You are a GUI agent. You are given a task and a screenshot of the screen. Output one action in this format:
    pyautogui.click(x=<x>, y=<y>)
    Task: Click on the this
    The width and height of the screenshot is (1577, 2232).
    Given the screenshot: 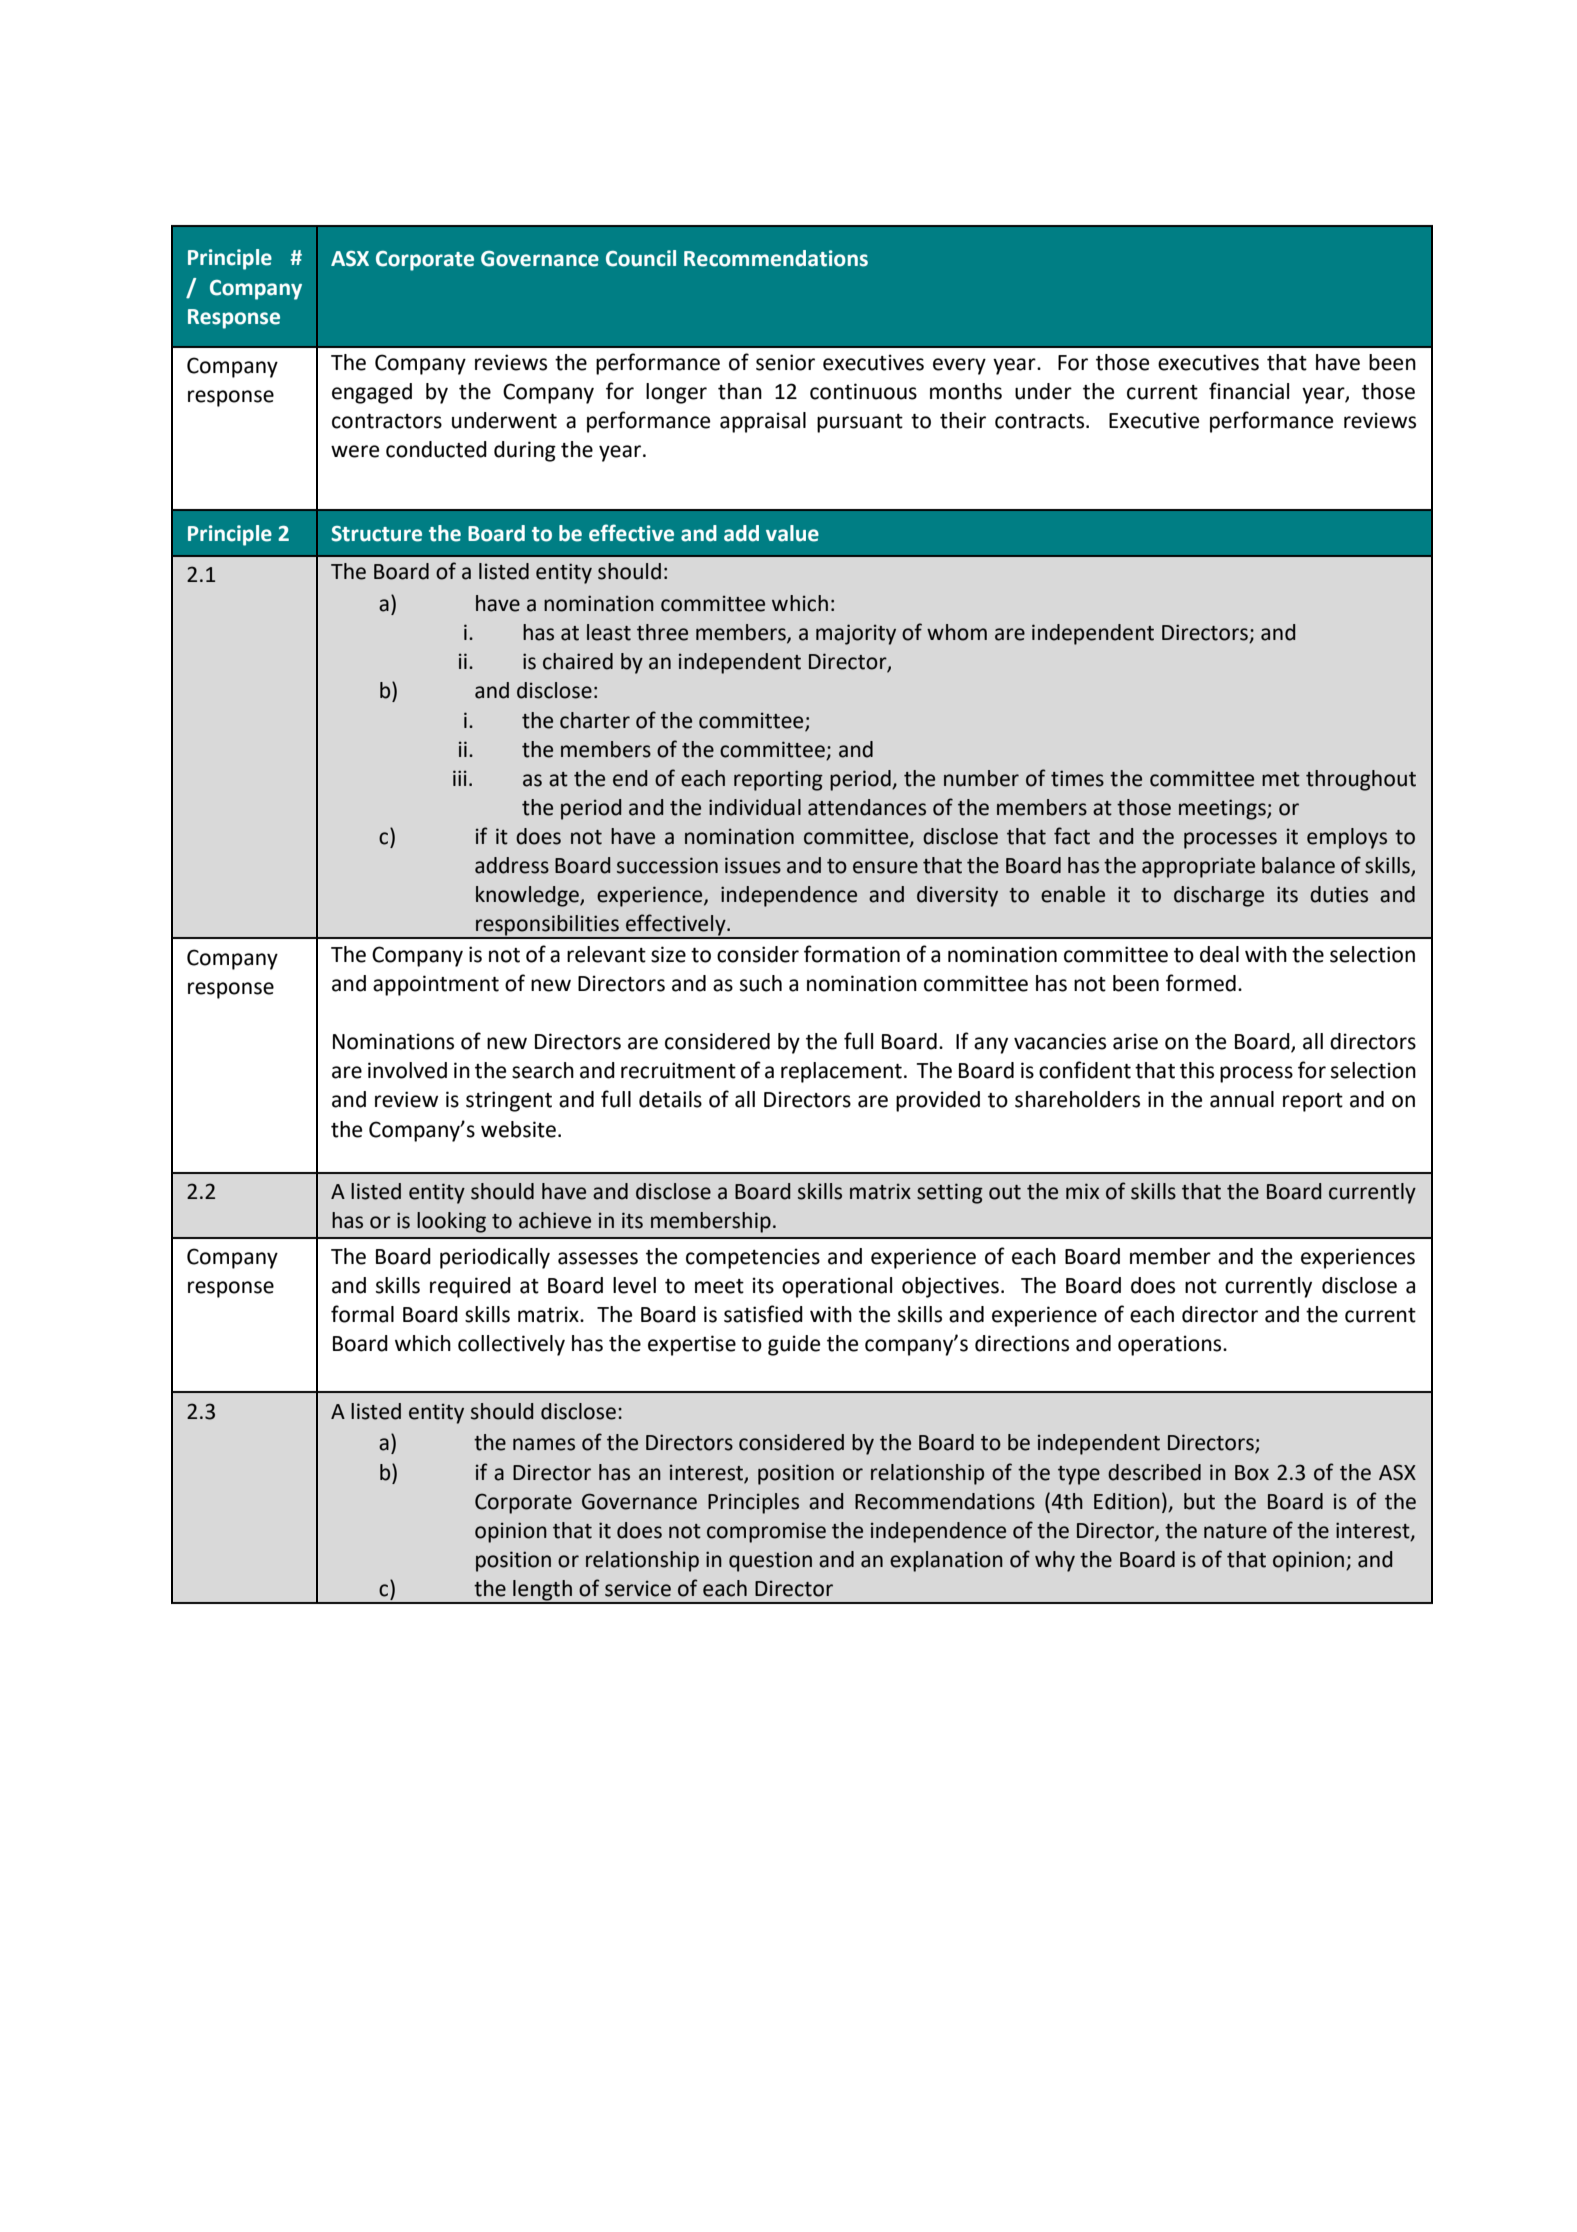 What is the action you would take?
    pyautogui.click(x=1197, y=1070)
